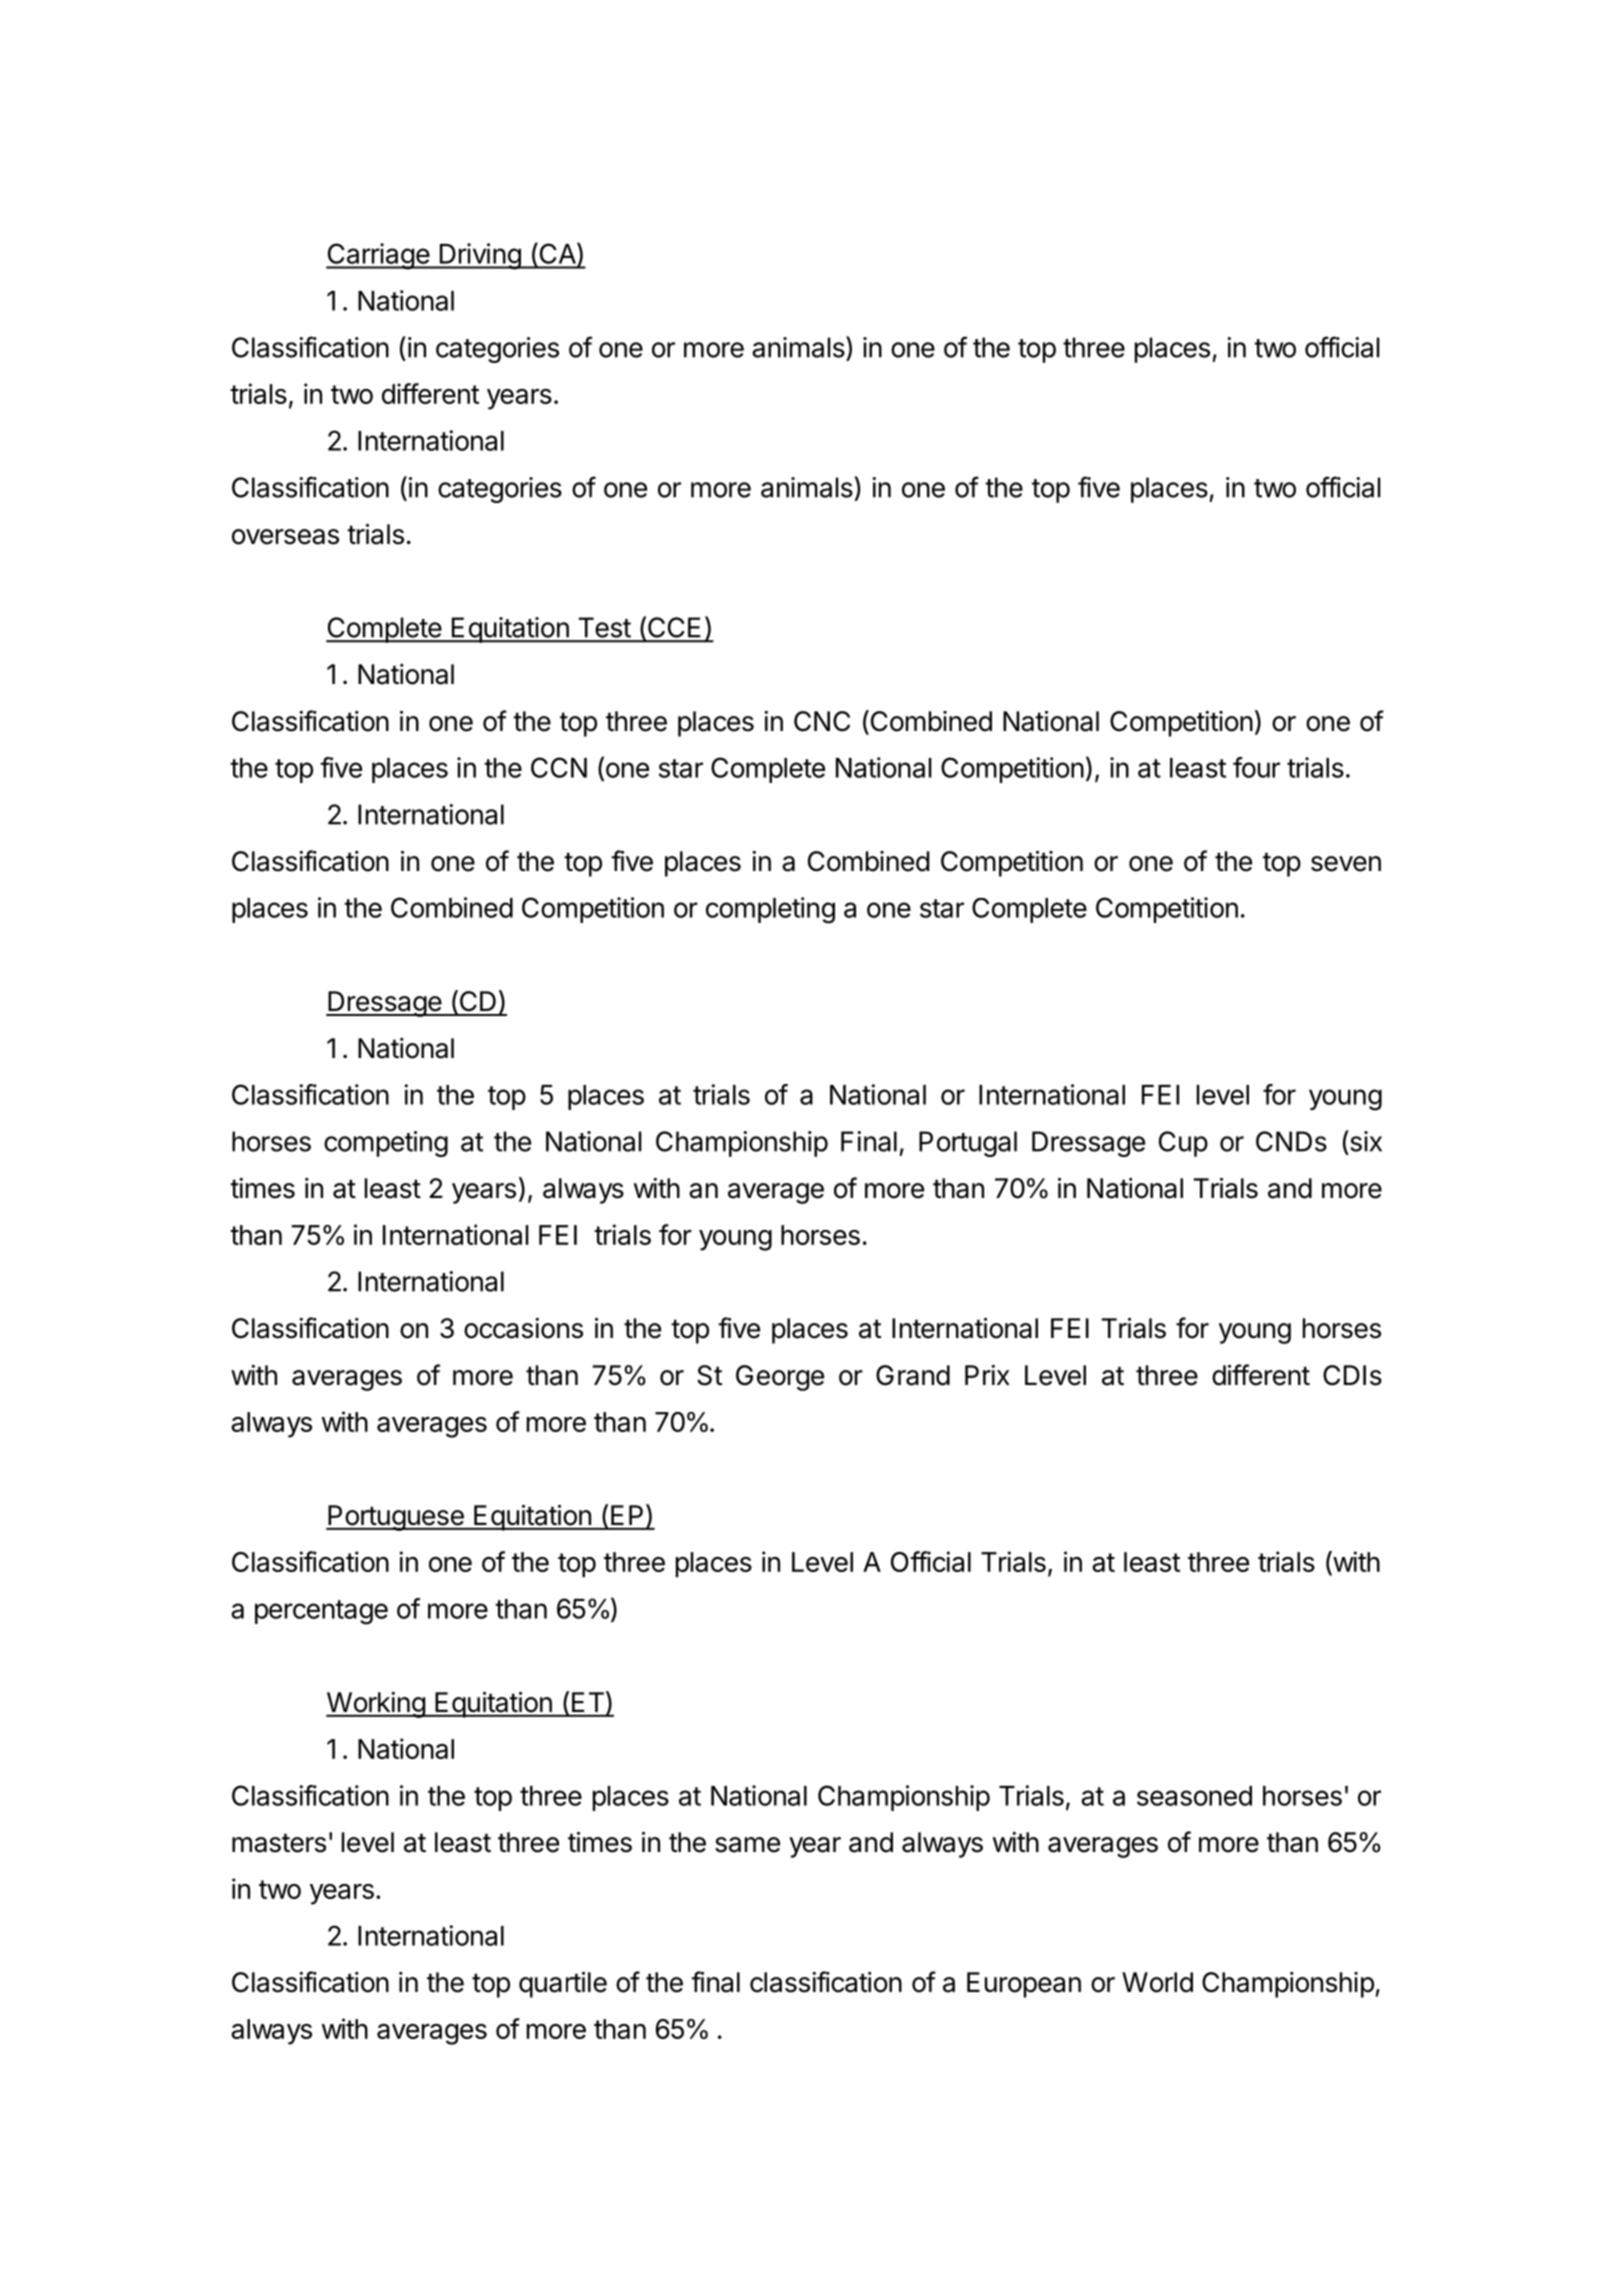 This document has width=1612, height=2280. I want to click on competing, so click(386, 1144).
